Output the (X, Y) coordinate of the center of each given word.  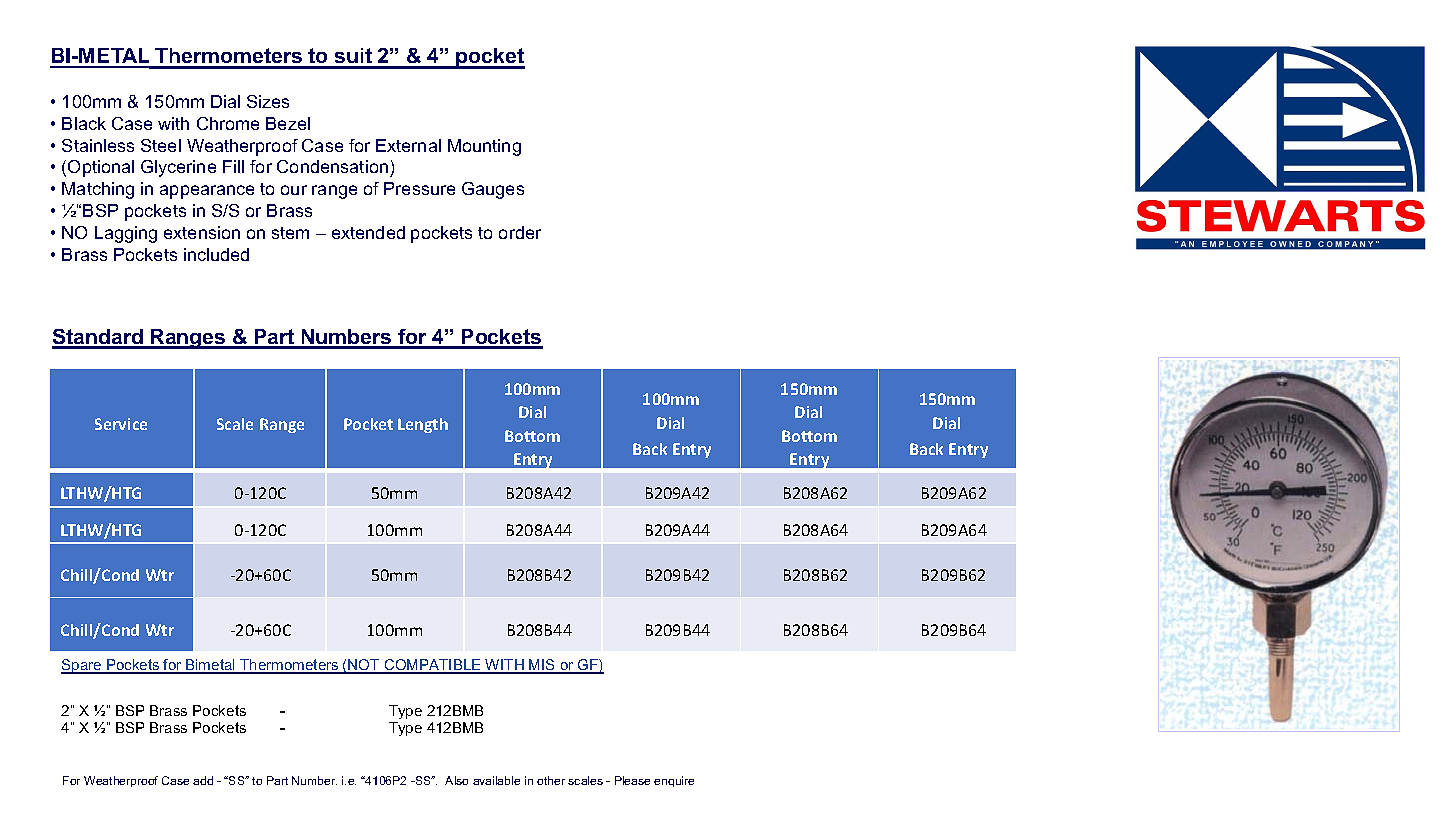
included (216, 254)
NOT (364, 666)
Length (423, 425)
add (203, 780)
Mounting (484, 147)
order (520, 232)
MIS (542, 666)
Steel (161, 145)
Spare (82, 666)
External (408, 145)
